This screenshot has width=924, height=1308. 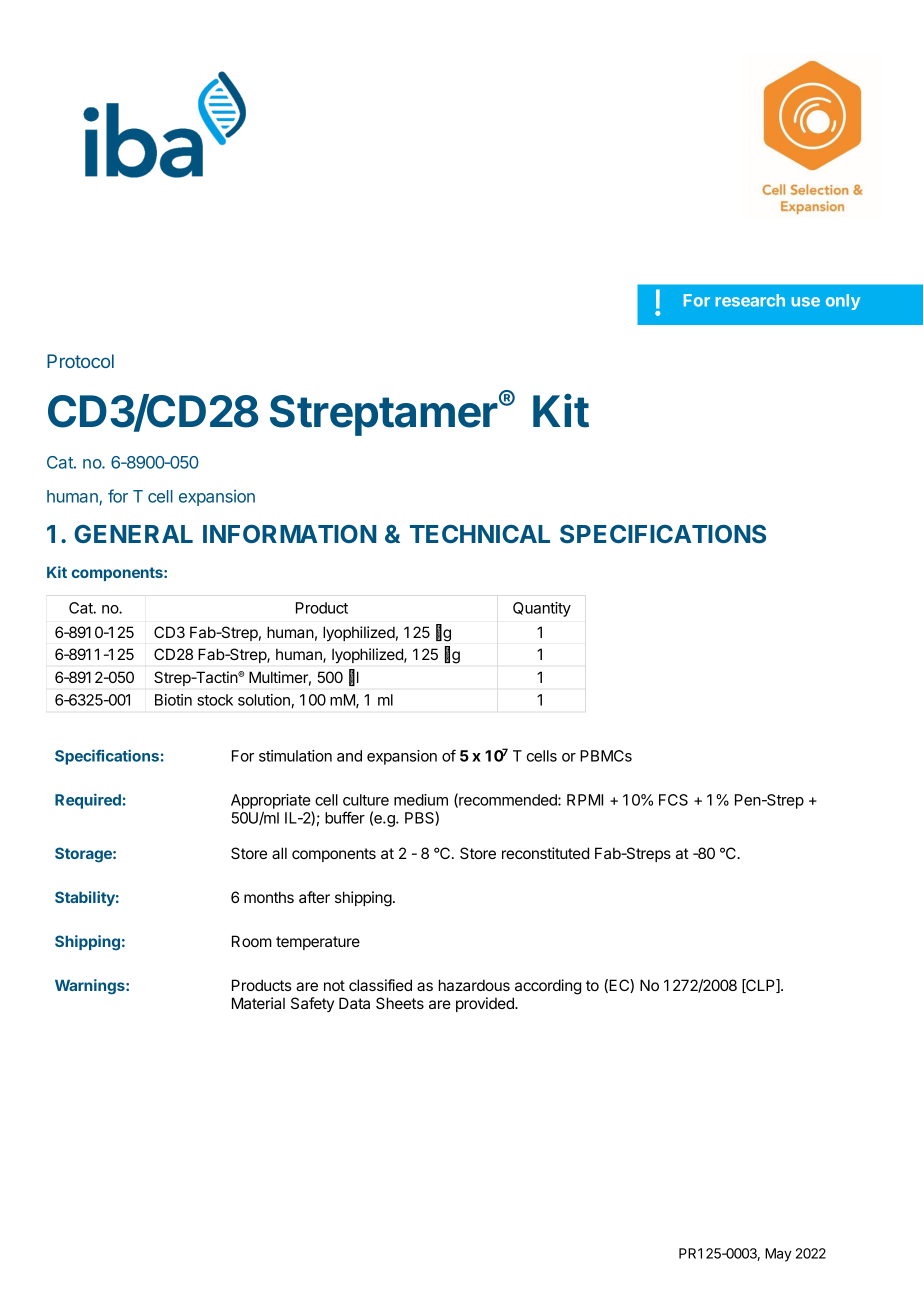 I want to click on Protocol, so click(x=80, y=361).
